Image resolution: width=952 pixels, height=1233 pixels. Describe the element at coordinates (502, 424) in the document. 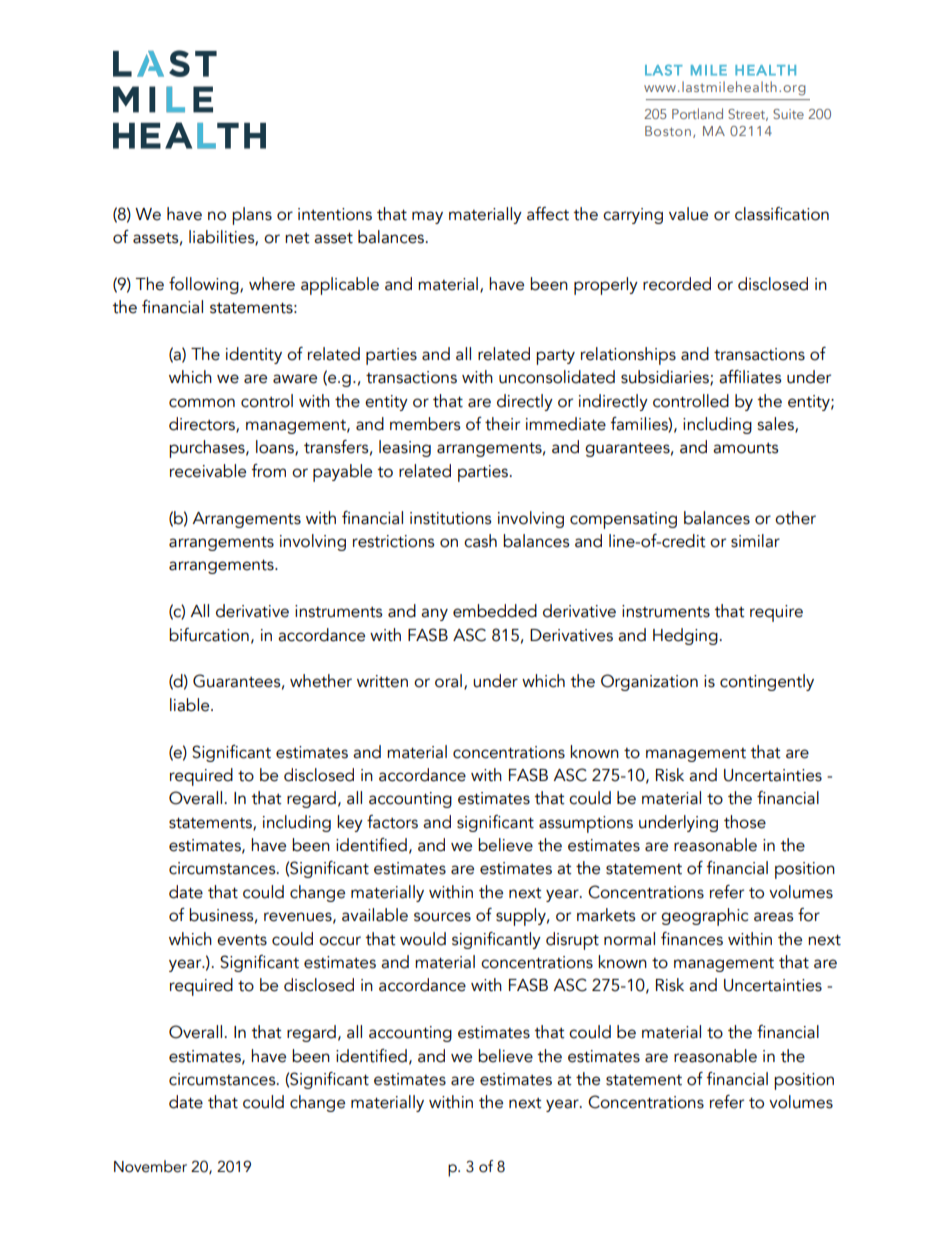

I see `their` at that location.
